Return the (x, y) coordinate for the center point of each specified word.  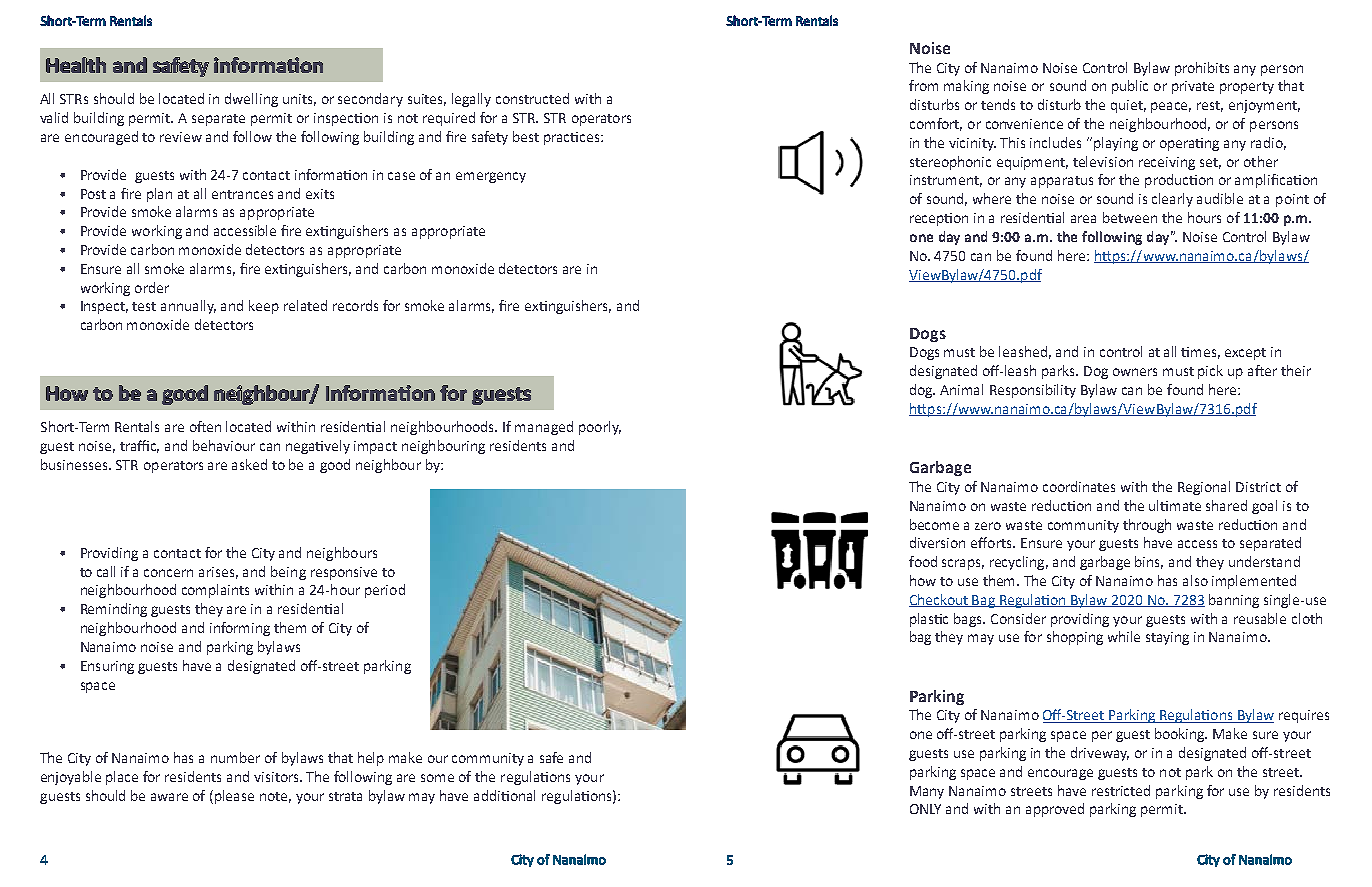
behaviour (224, 445)
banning (1234, 601)
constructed (532, 98)
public (1130, 87)
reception (939, 219)
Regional (1204, 488)
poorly (600, 428)
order (152, 287)
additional (504, 795)
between (1130, 217)
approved (1055, 810)
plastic (929, 620)
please (234, 797)
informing (240, 629)
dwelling (251, 100)
